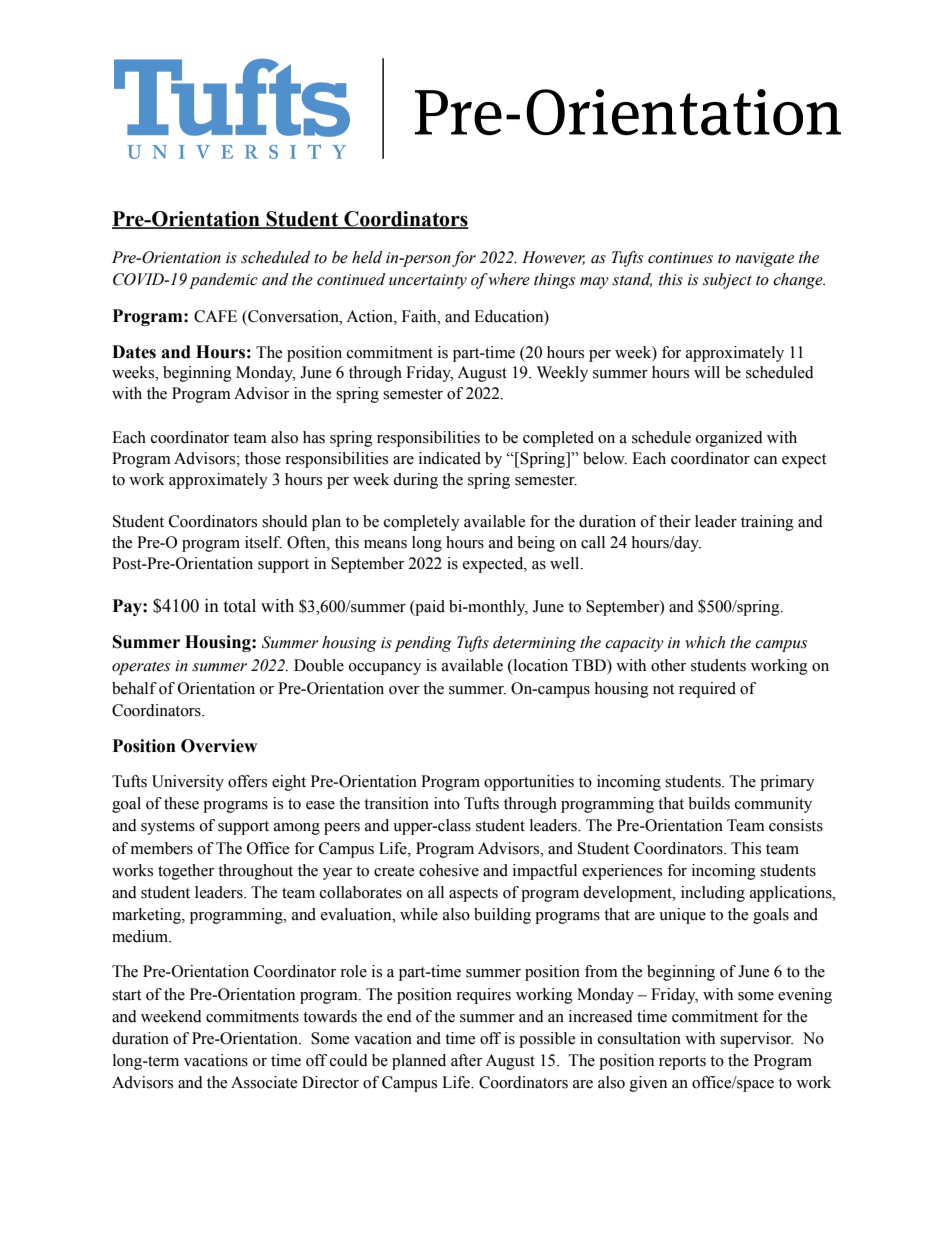 The height and width of the screenshot is (1233, 952). What do you see at coordinates (682, 1063) in the screenshot?
I see `reports` at bounding box center [682, 1063].
